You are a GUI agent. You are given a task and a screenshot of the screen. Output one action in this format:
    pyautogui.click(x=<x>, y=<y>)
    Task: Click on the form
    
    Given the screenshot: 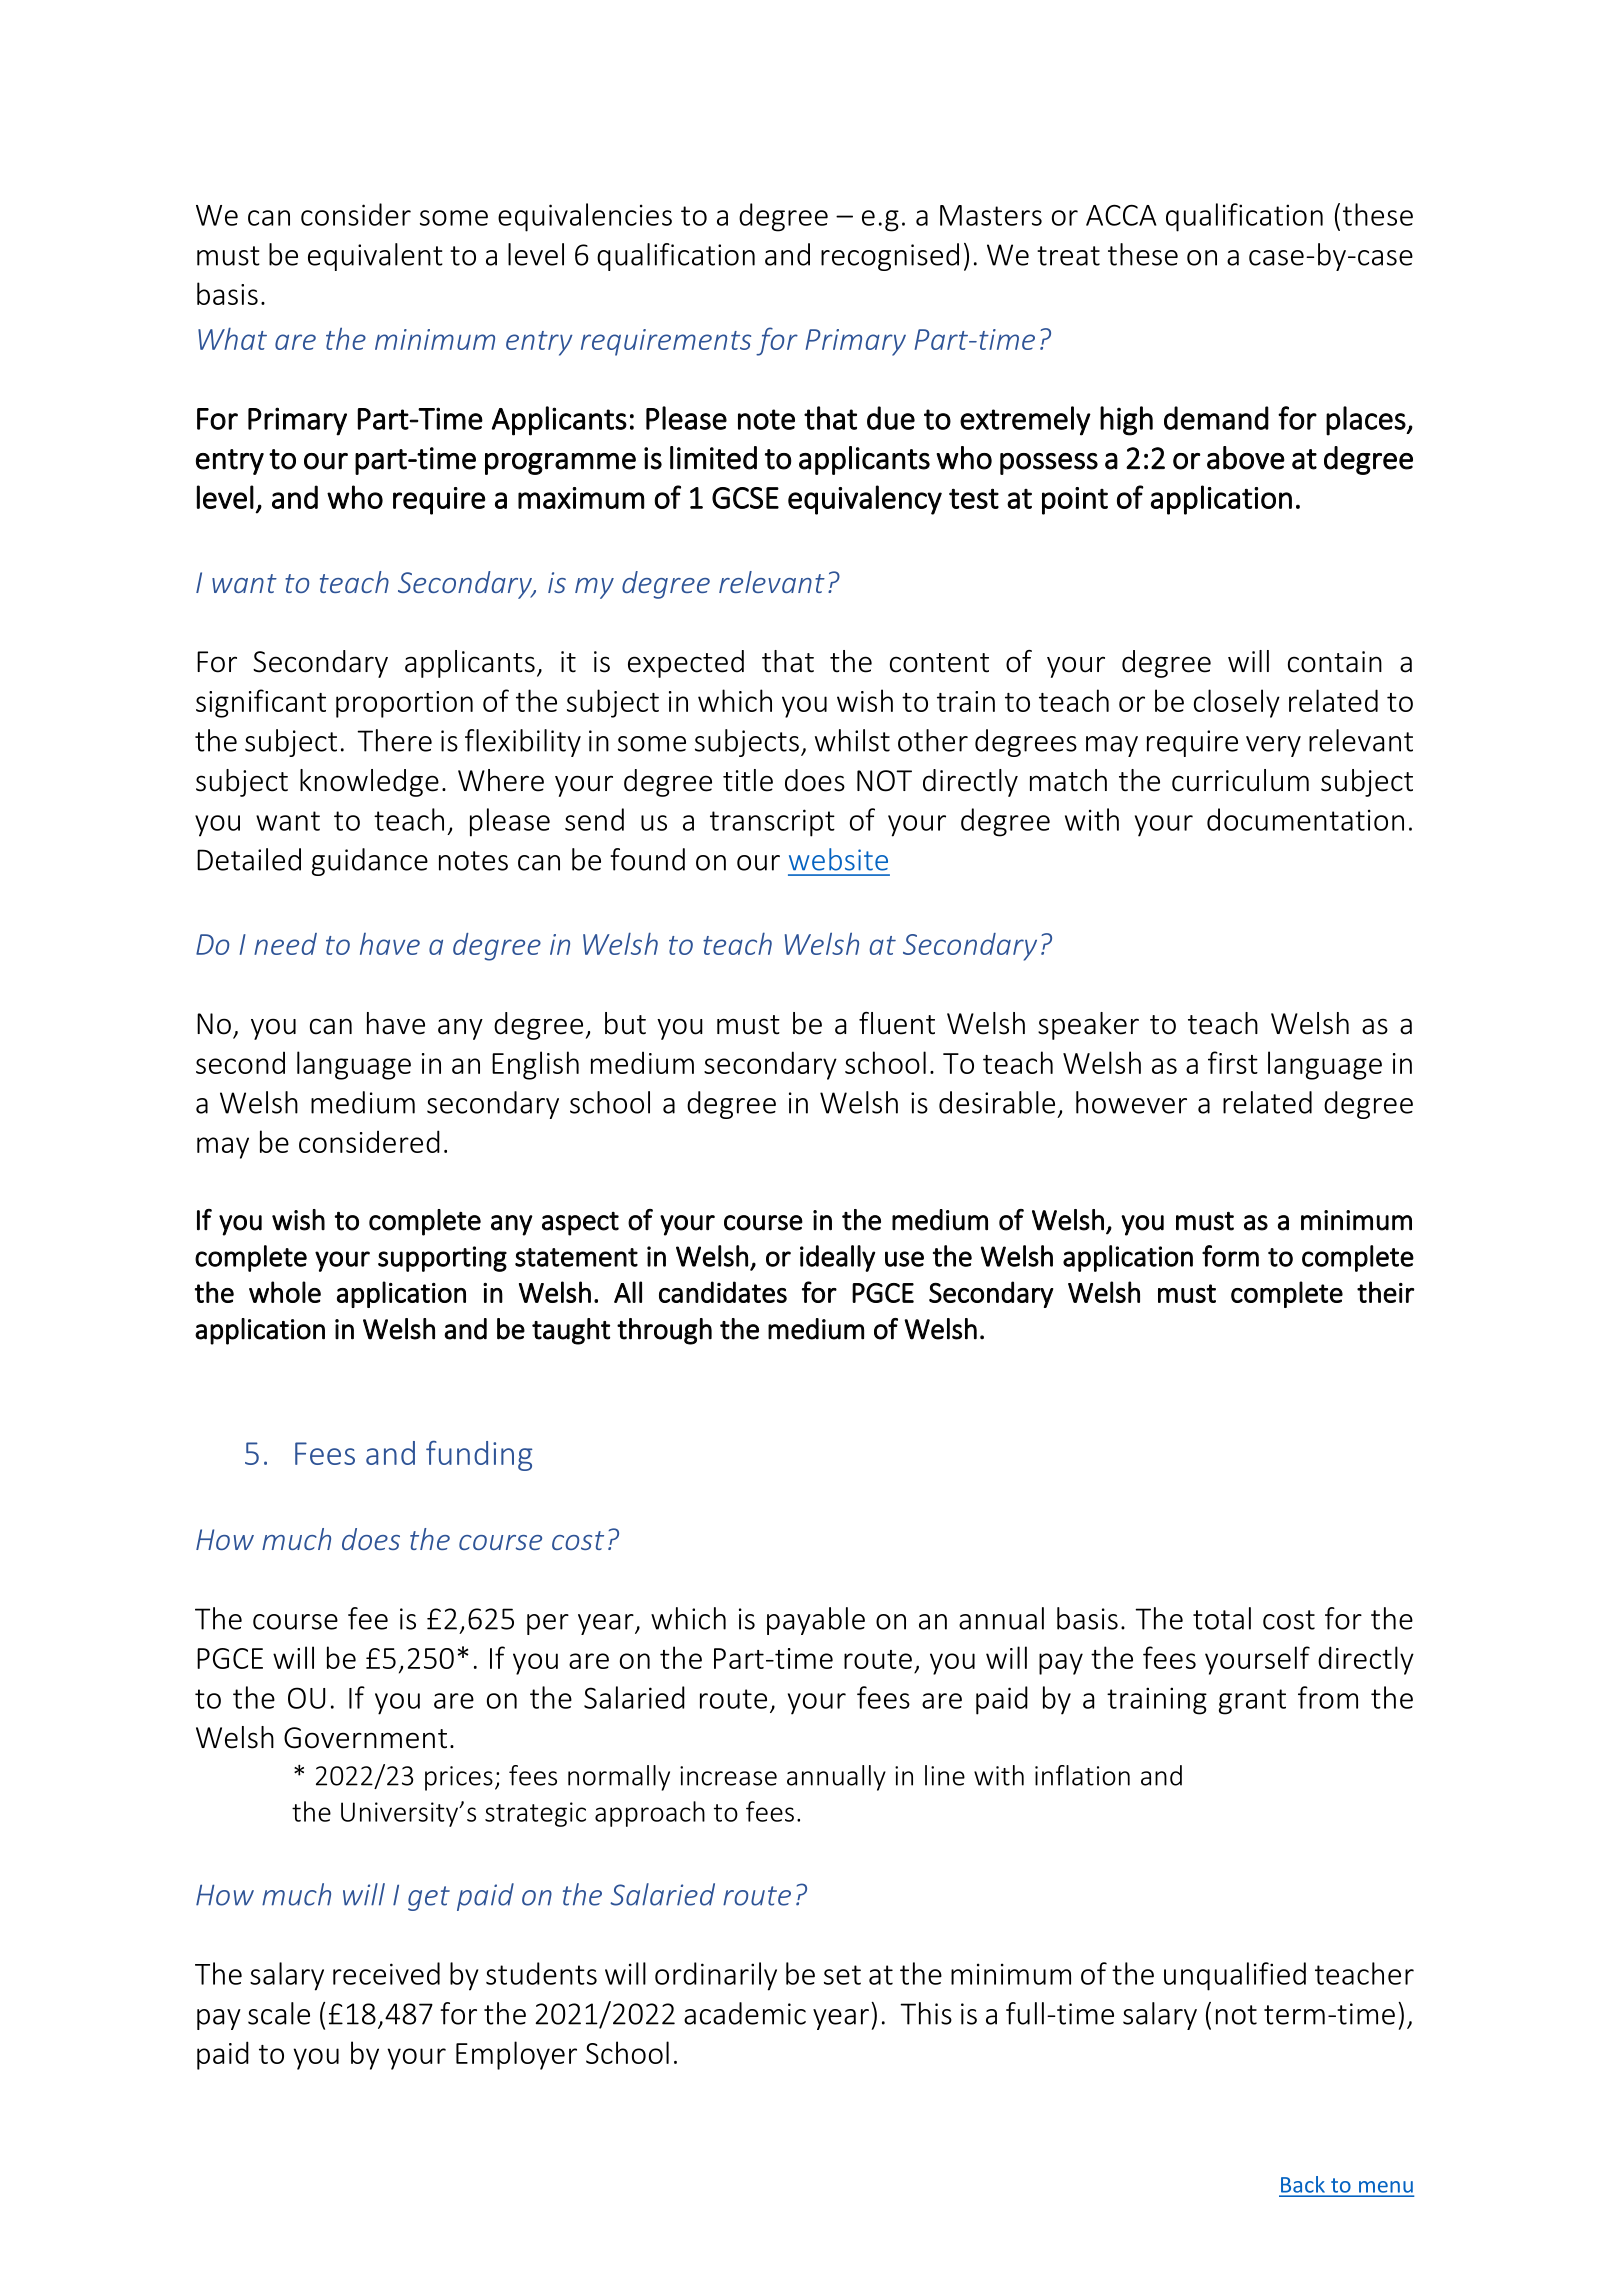 What is the action you would take?
    pyautogui.click(x=1230, y=1256)
